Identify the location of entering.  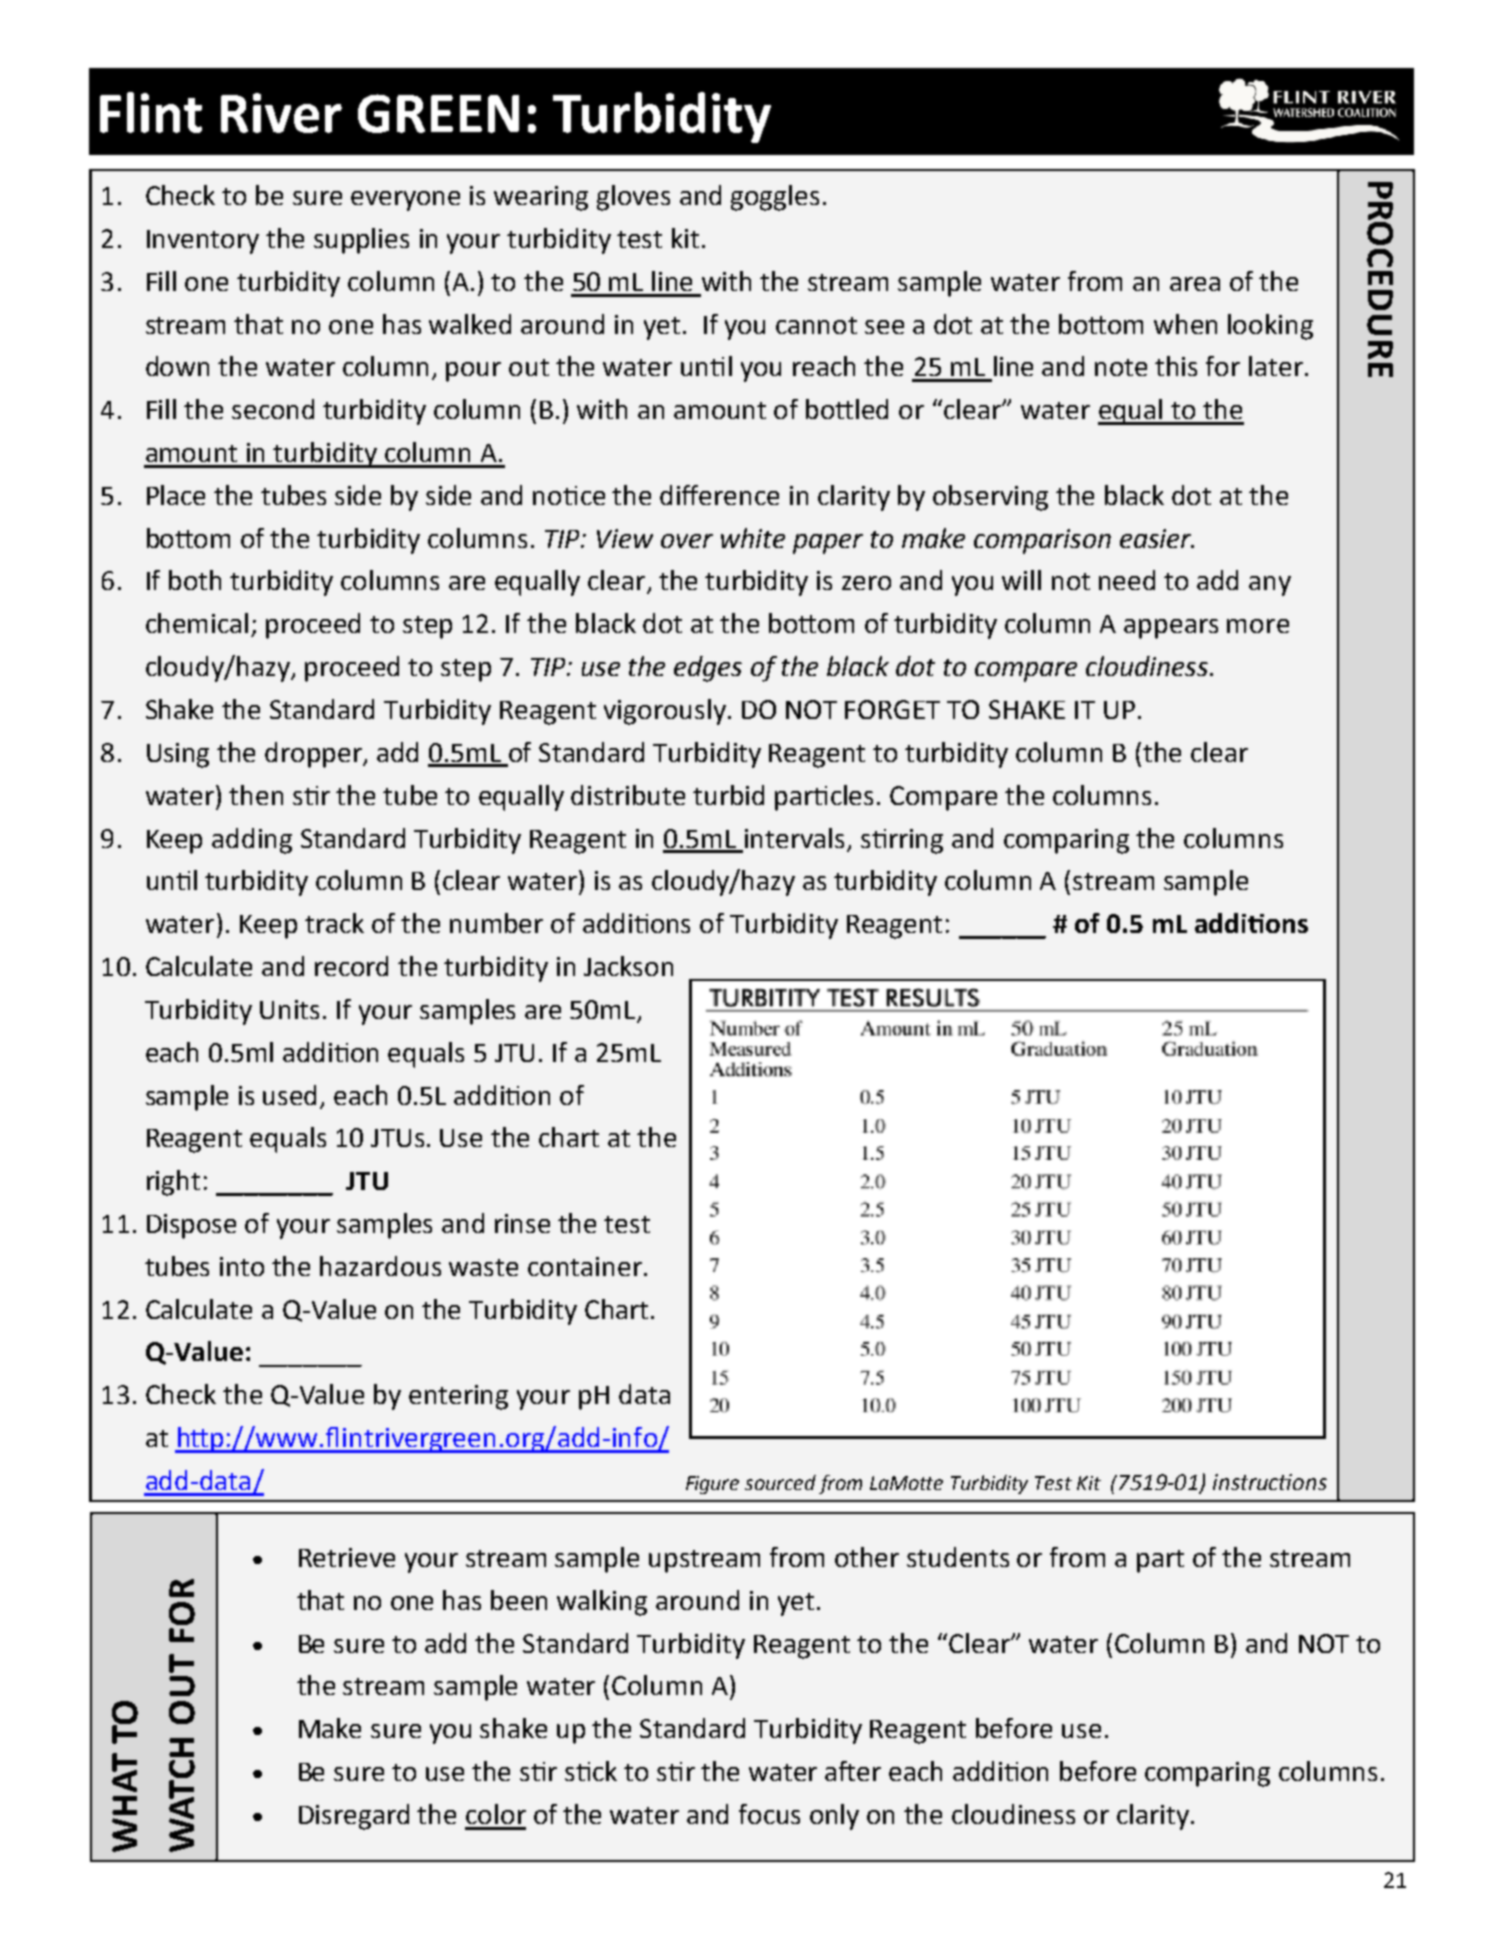
(458, 1397).
